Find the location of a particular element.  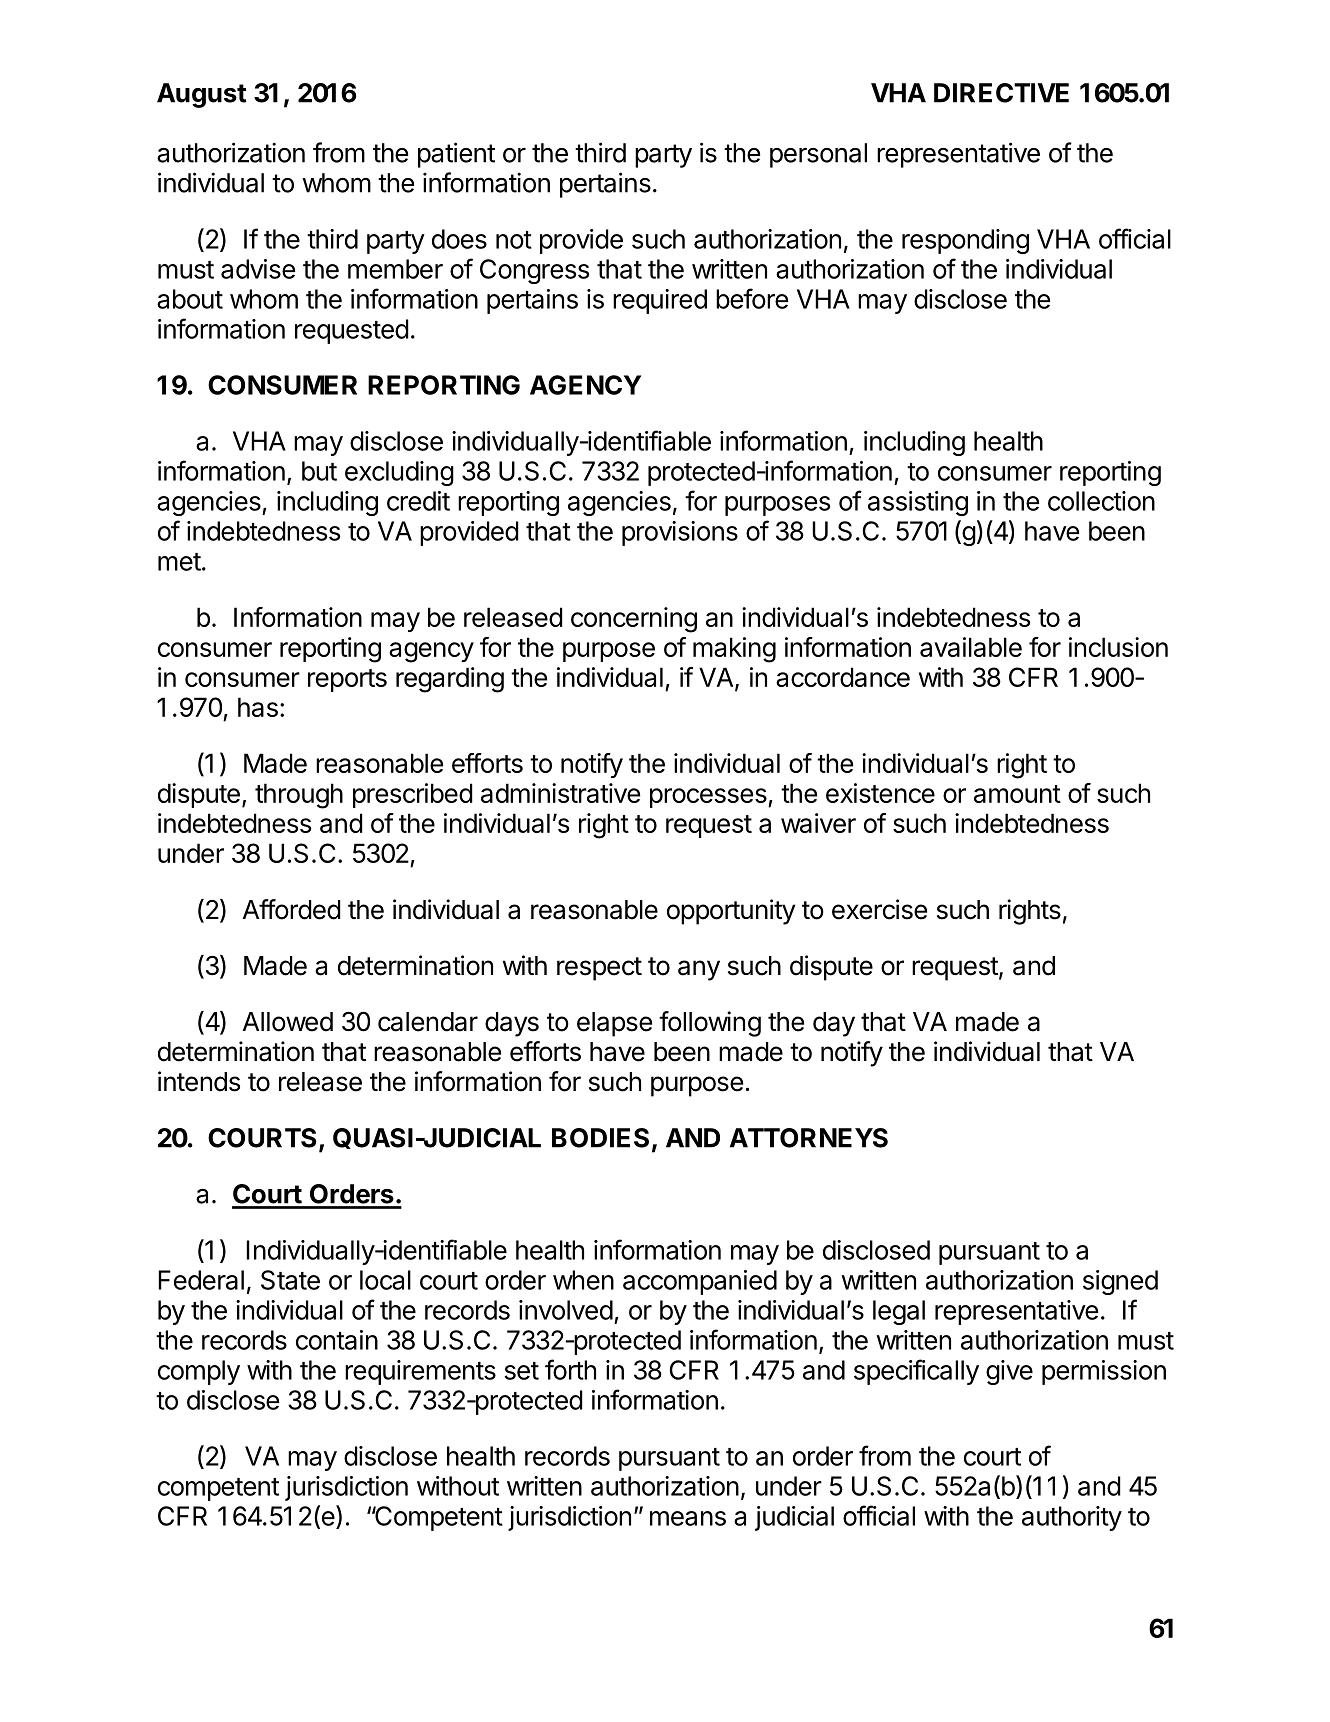

authority is located at coordinates (1072, 1518).
